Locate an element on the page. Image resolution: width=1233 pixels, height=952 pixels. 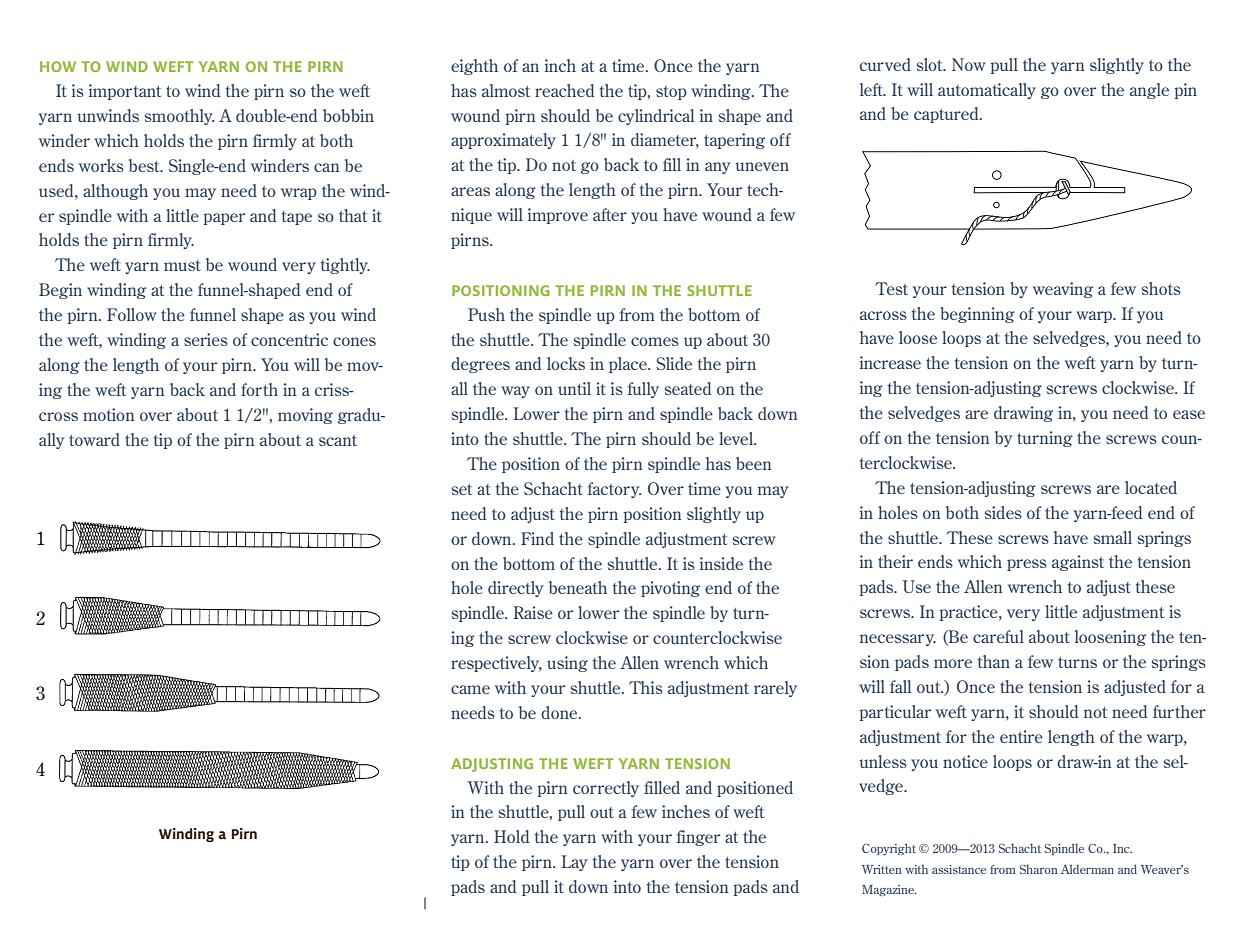
comes is located at coordinates (655, 341).
